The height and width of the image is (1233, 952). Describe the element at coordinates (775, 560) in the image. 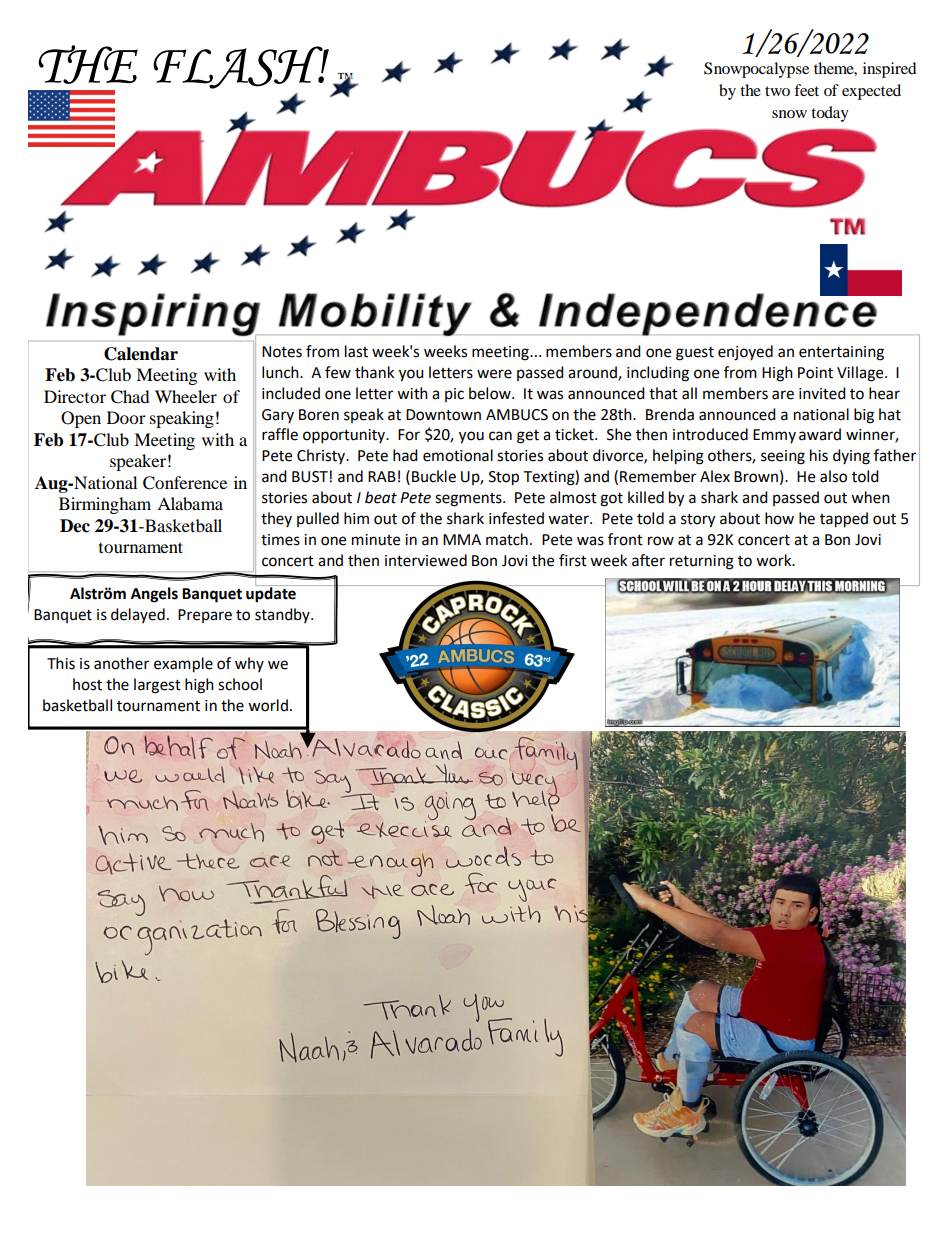

I see `work` at that location.
